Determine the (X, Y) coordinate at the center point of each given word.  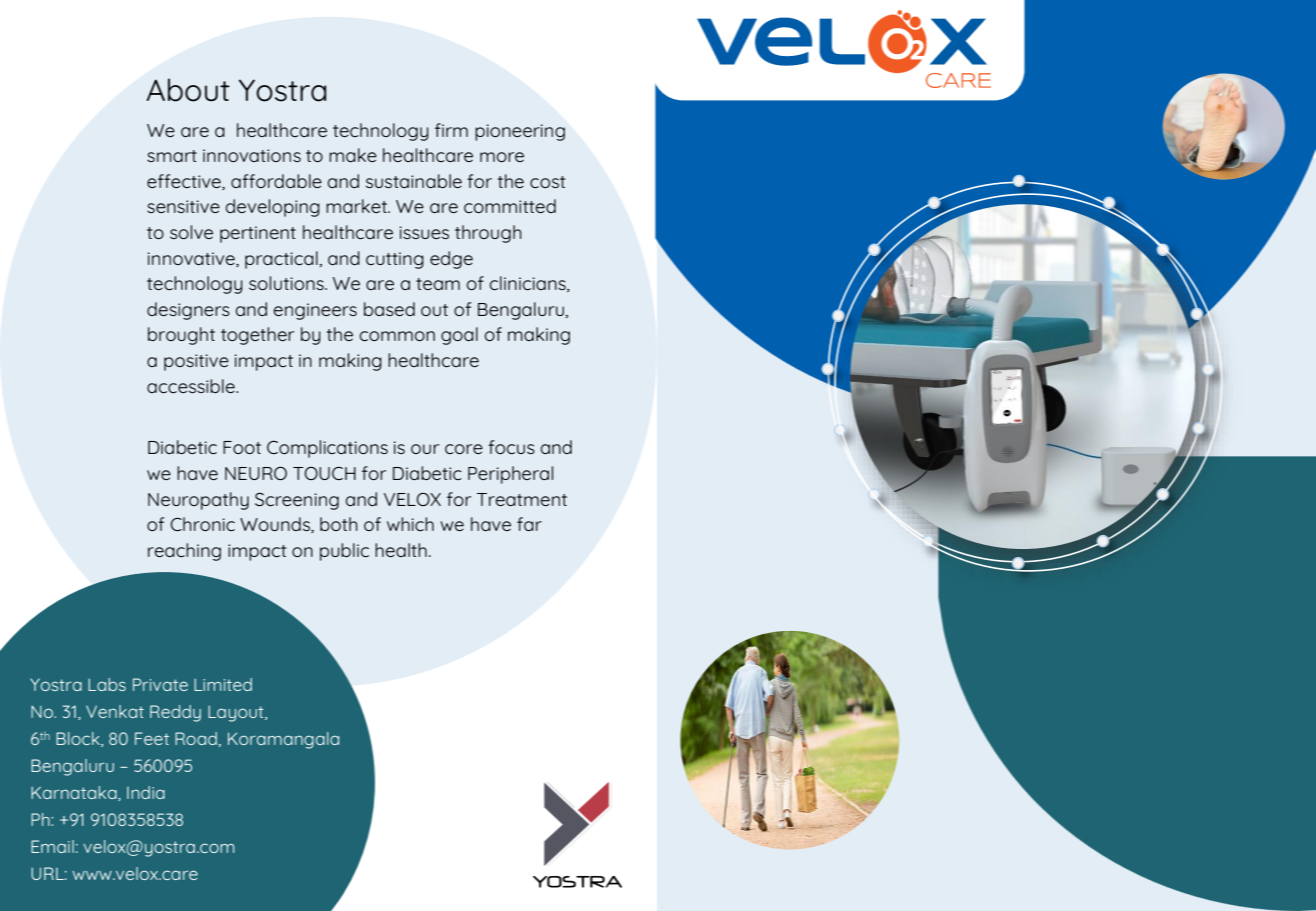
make (353, 155)
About (188, 90)
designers (188, 311)
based (389, 309)
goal (459, 336)
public (344, 552)
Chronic (202, 524)
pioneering (520, 132)
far (529, 524)
